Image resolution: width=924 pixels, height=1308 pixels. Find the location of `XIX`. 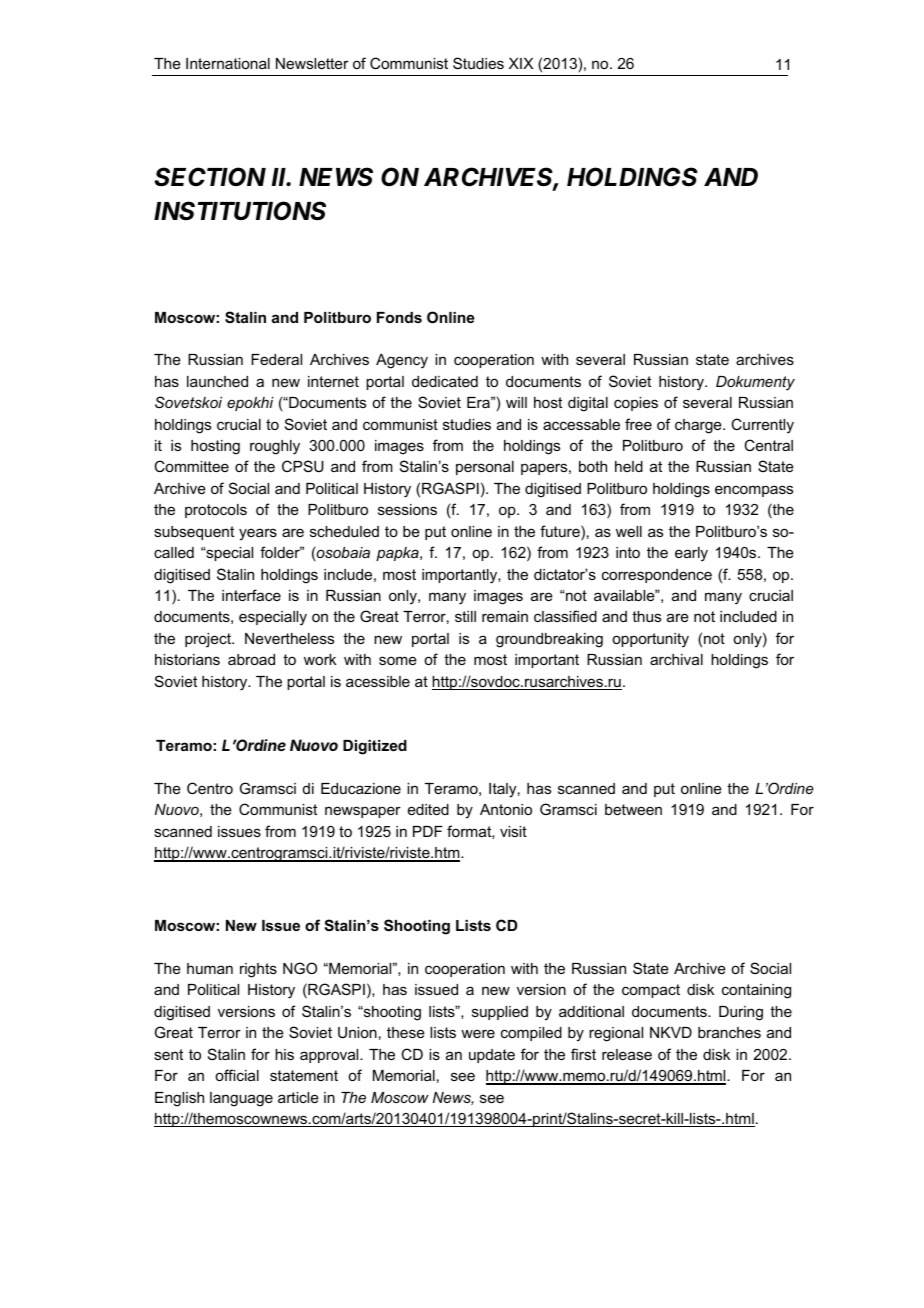

XIX is located at coordinates (521, 63).
